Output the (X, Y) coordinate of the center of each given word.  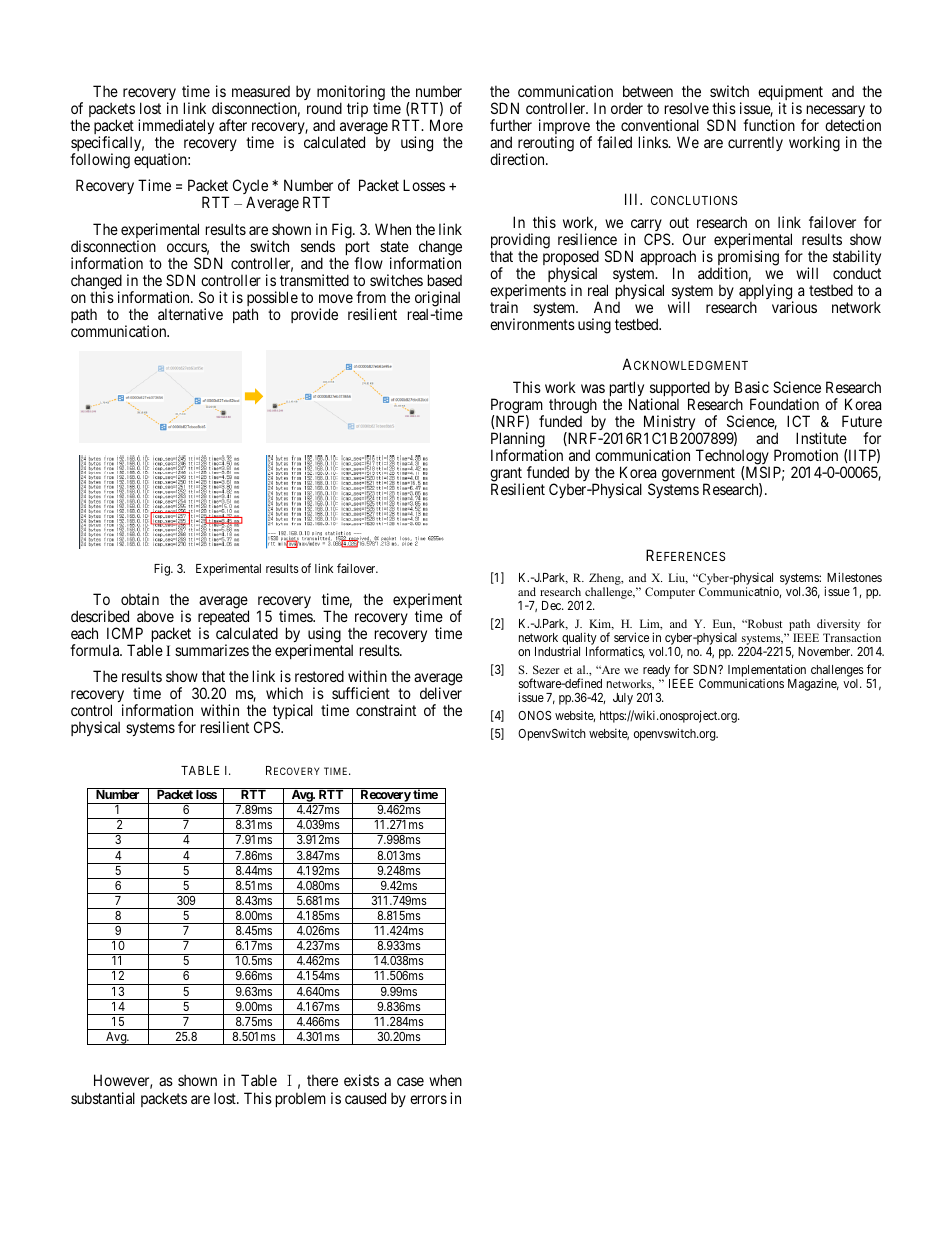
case (410, 1081)
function (769, 125)
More (446, 125)
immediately (176, 128)
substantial (103, 1098)
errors (428, 1099)
